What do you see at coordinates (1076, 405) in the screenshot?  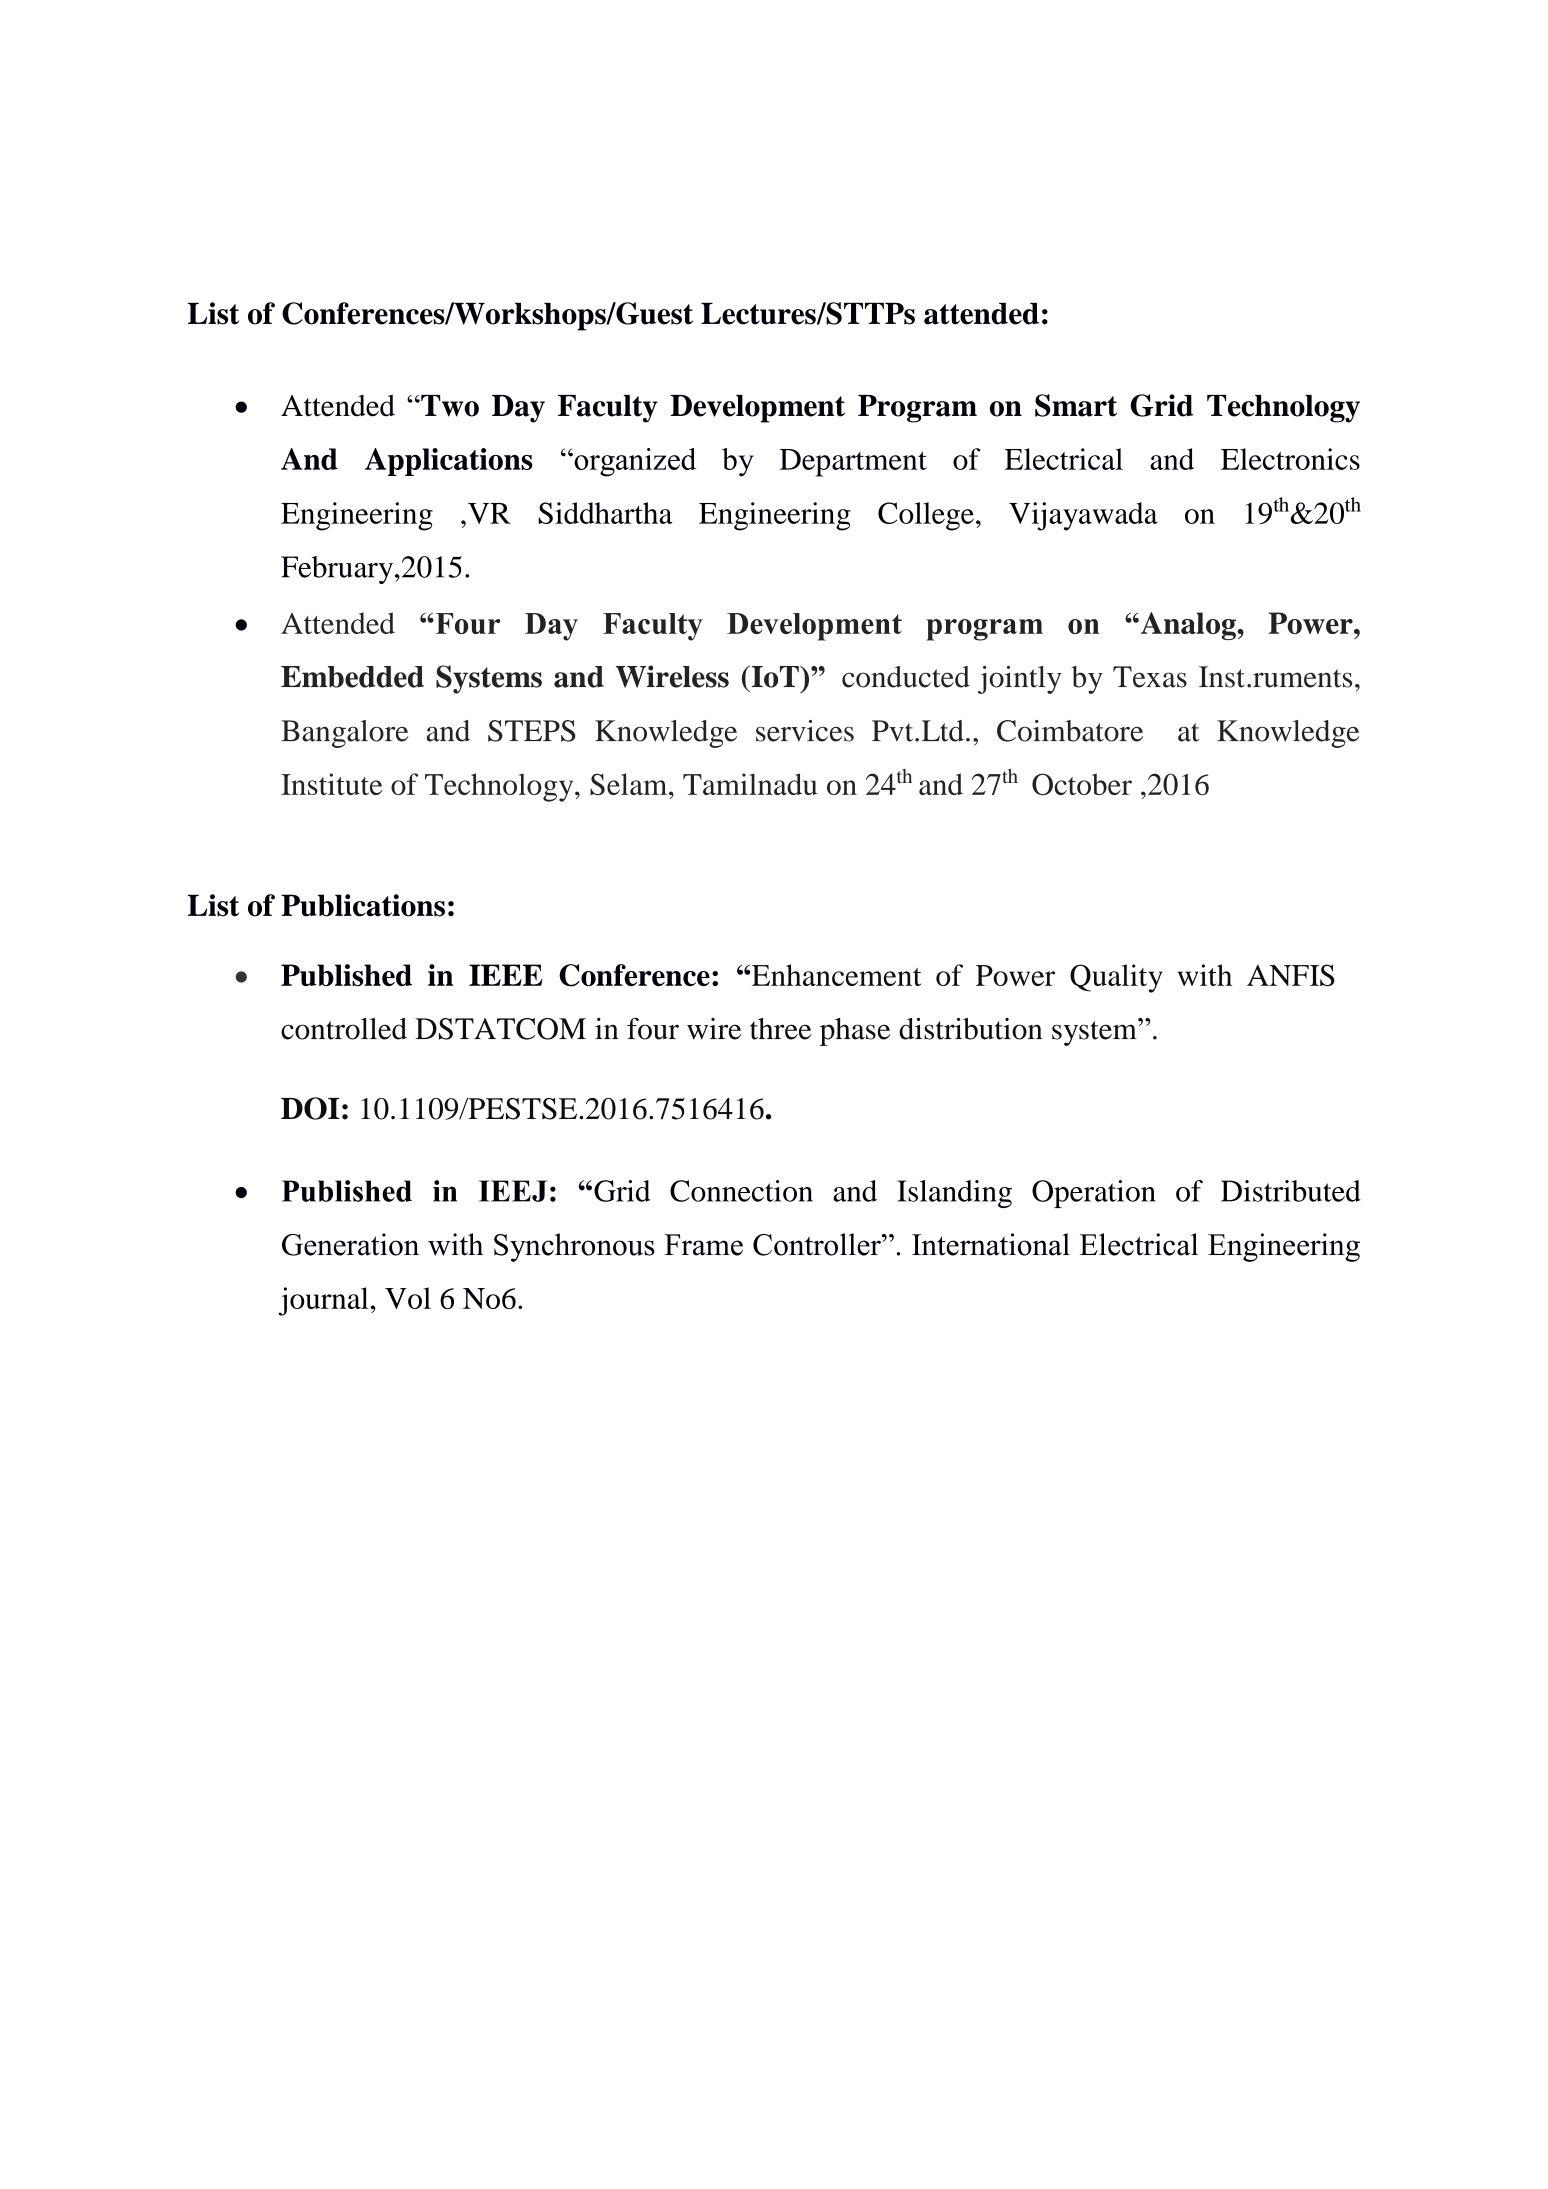 I see `Smart` at bounding box center [1076, 405].
